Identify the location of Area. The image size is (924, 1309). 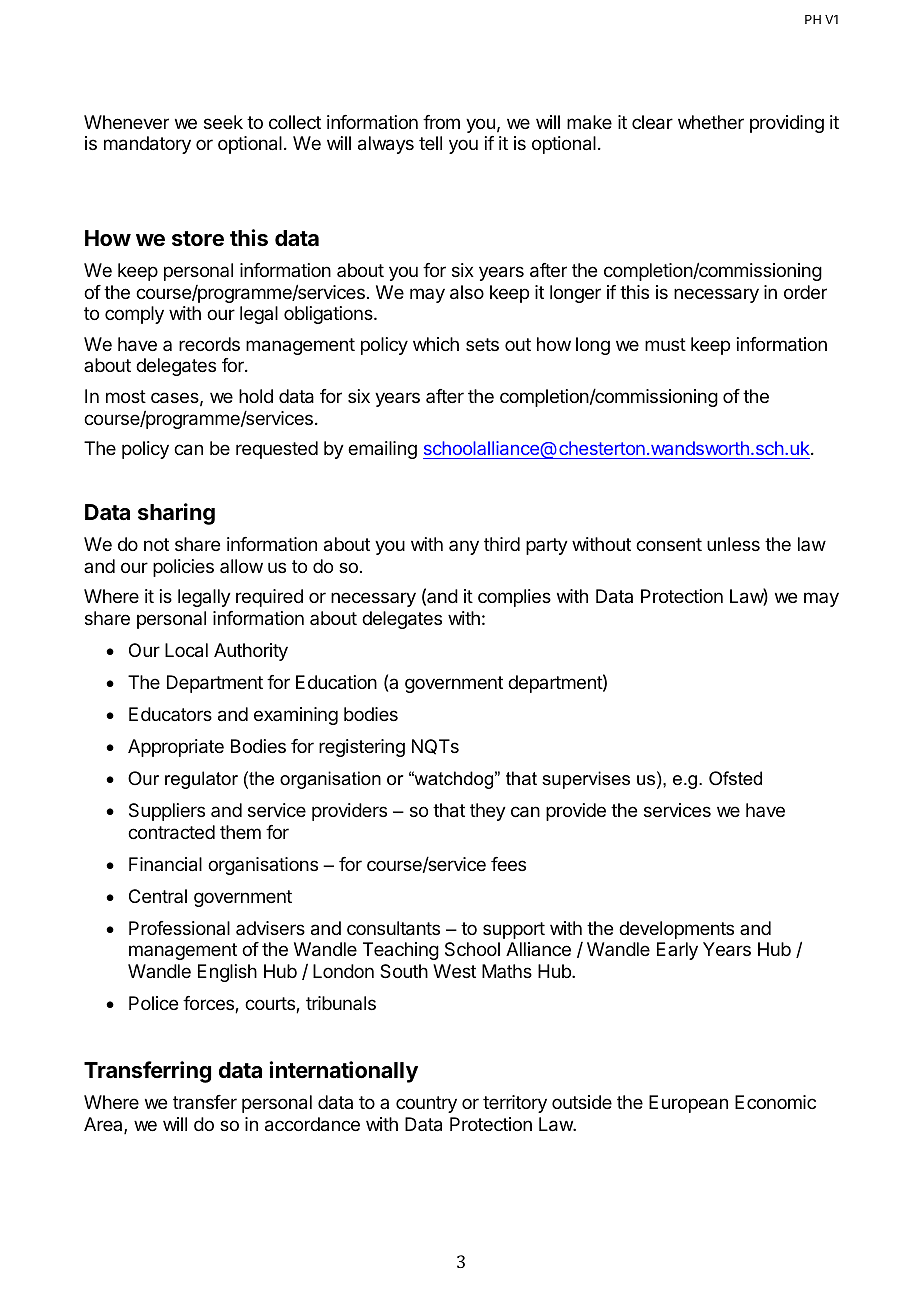
(104, 1125).
